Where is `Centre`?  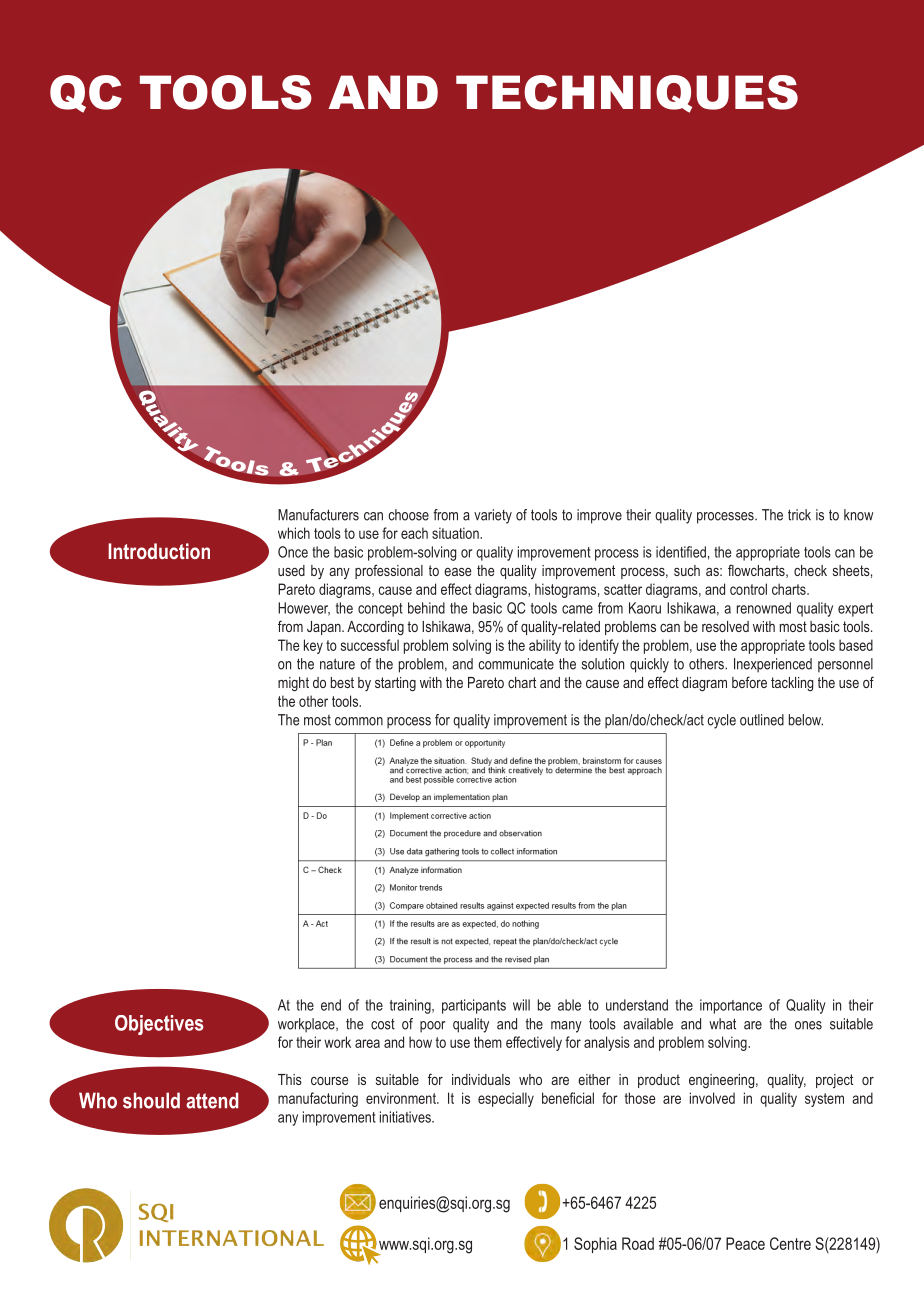
Centre is located at coordinates (790, 1243).
